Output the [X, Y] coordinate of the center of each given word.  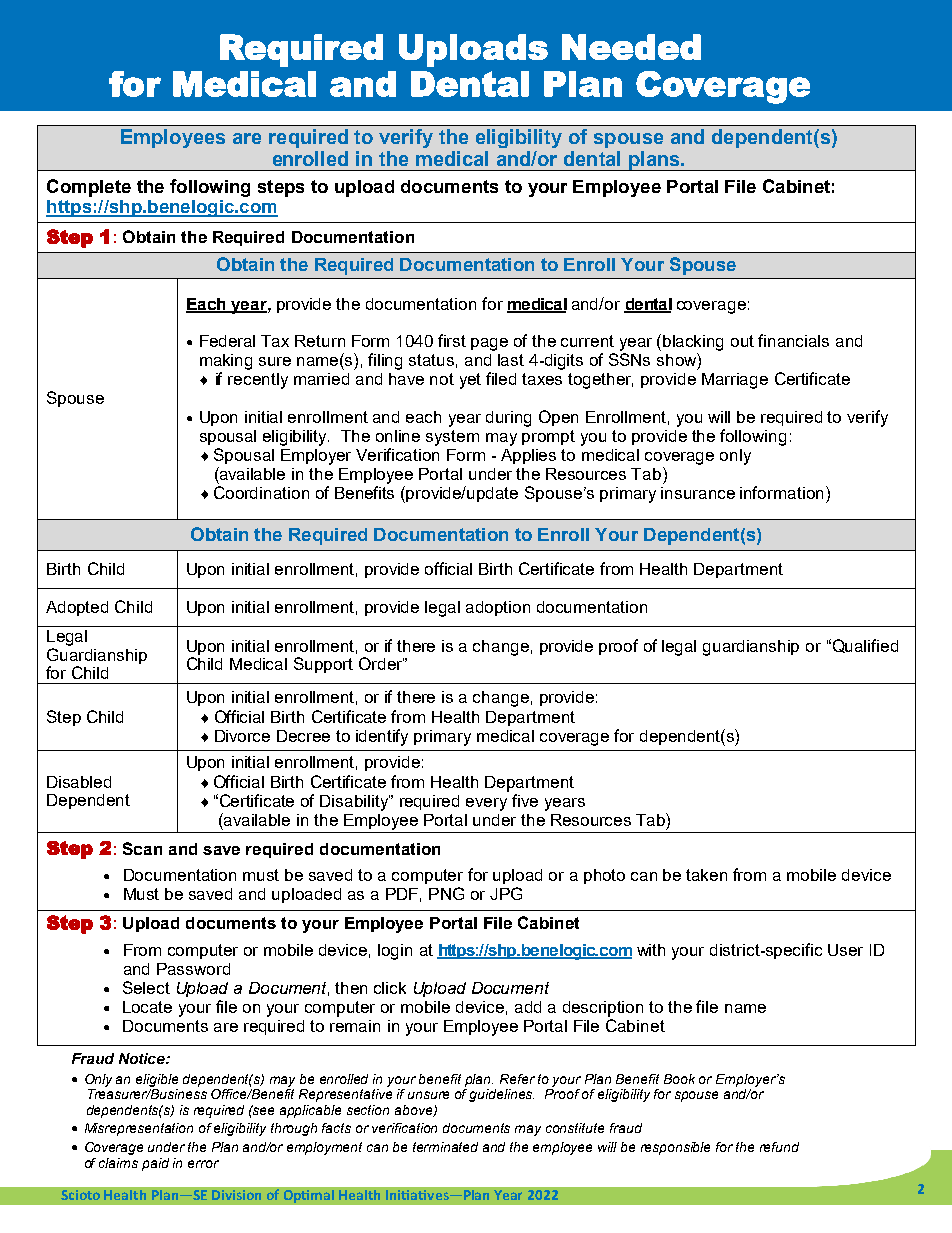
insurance [698, 493]
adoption [498, 608]
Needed [631, 47]
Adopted [77, 608]
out [742, 341]
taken [706, 875]
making [226, 362]
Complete [89, 188]
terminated [445, 1147]
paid [155, 1164]
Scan [142, 848]
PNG [446, 893]
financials [793, 340]
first [452, 340]
